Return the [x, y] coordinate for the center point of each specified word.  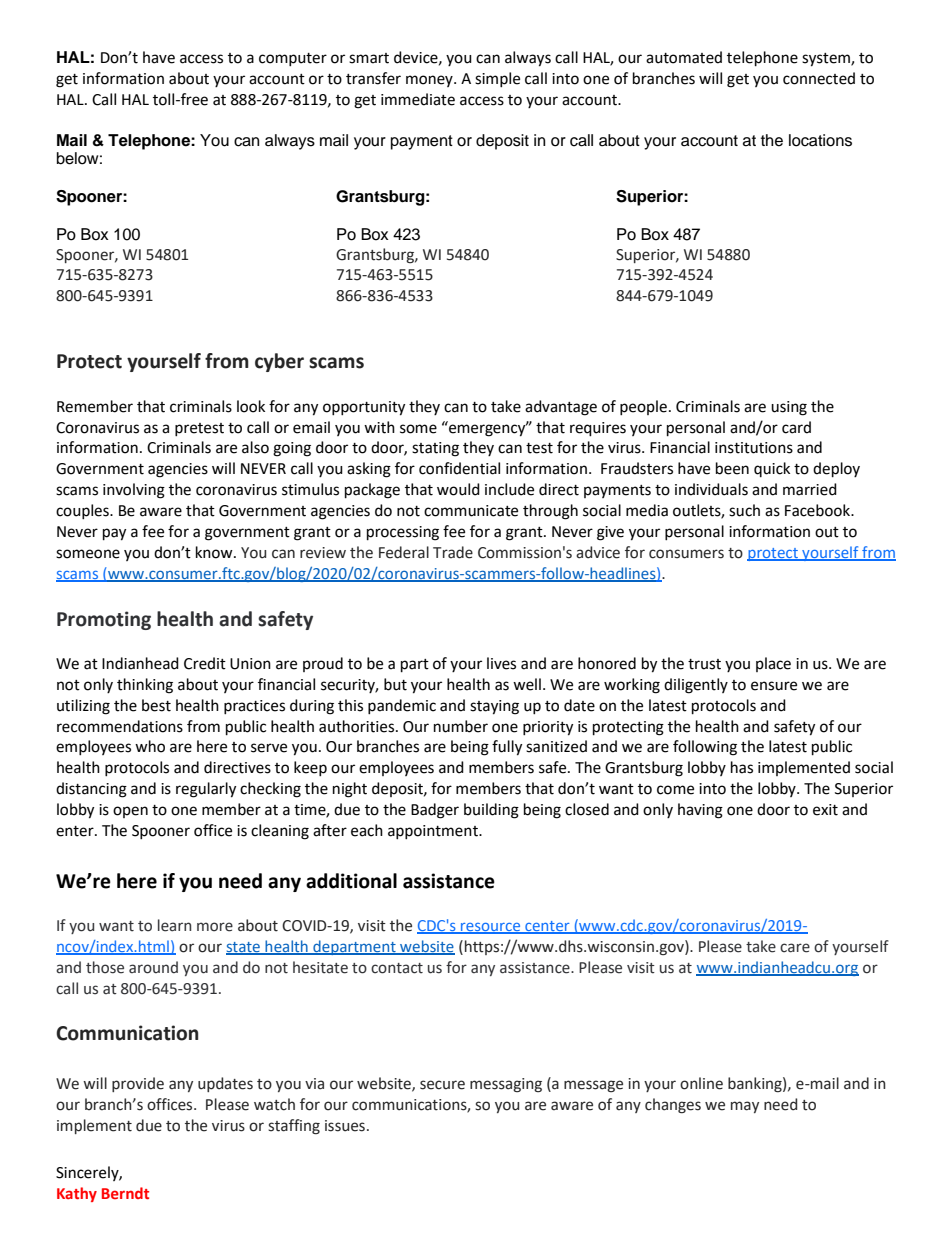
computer [293, 59]
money [430, 81]
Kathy [77, 1194]
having [700, 811]
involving [134, 491]
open [130, 812]
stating [435, 449]
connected [819, 78]
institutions [754, 448]
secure [442, 1085]
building [491, 811]
